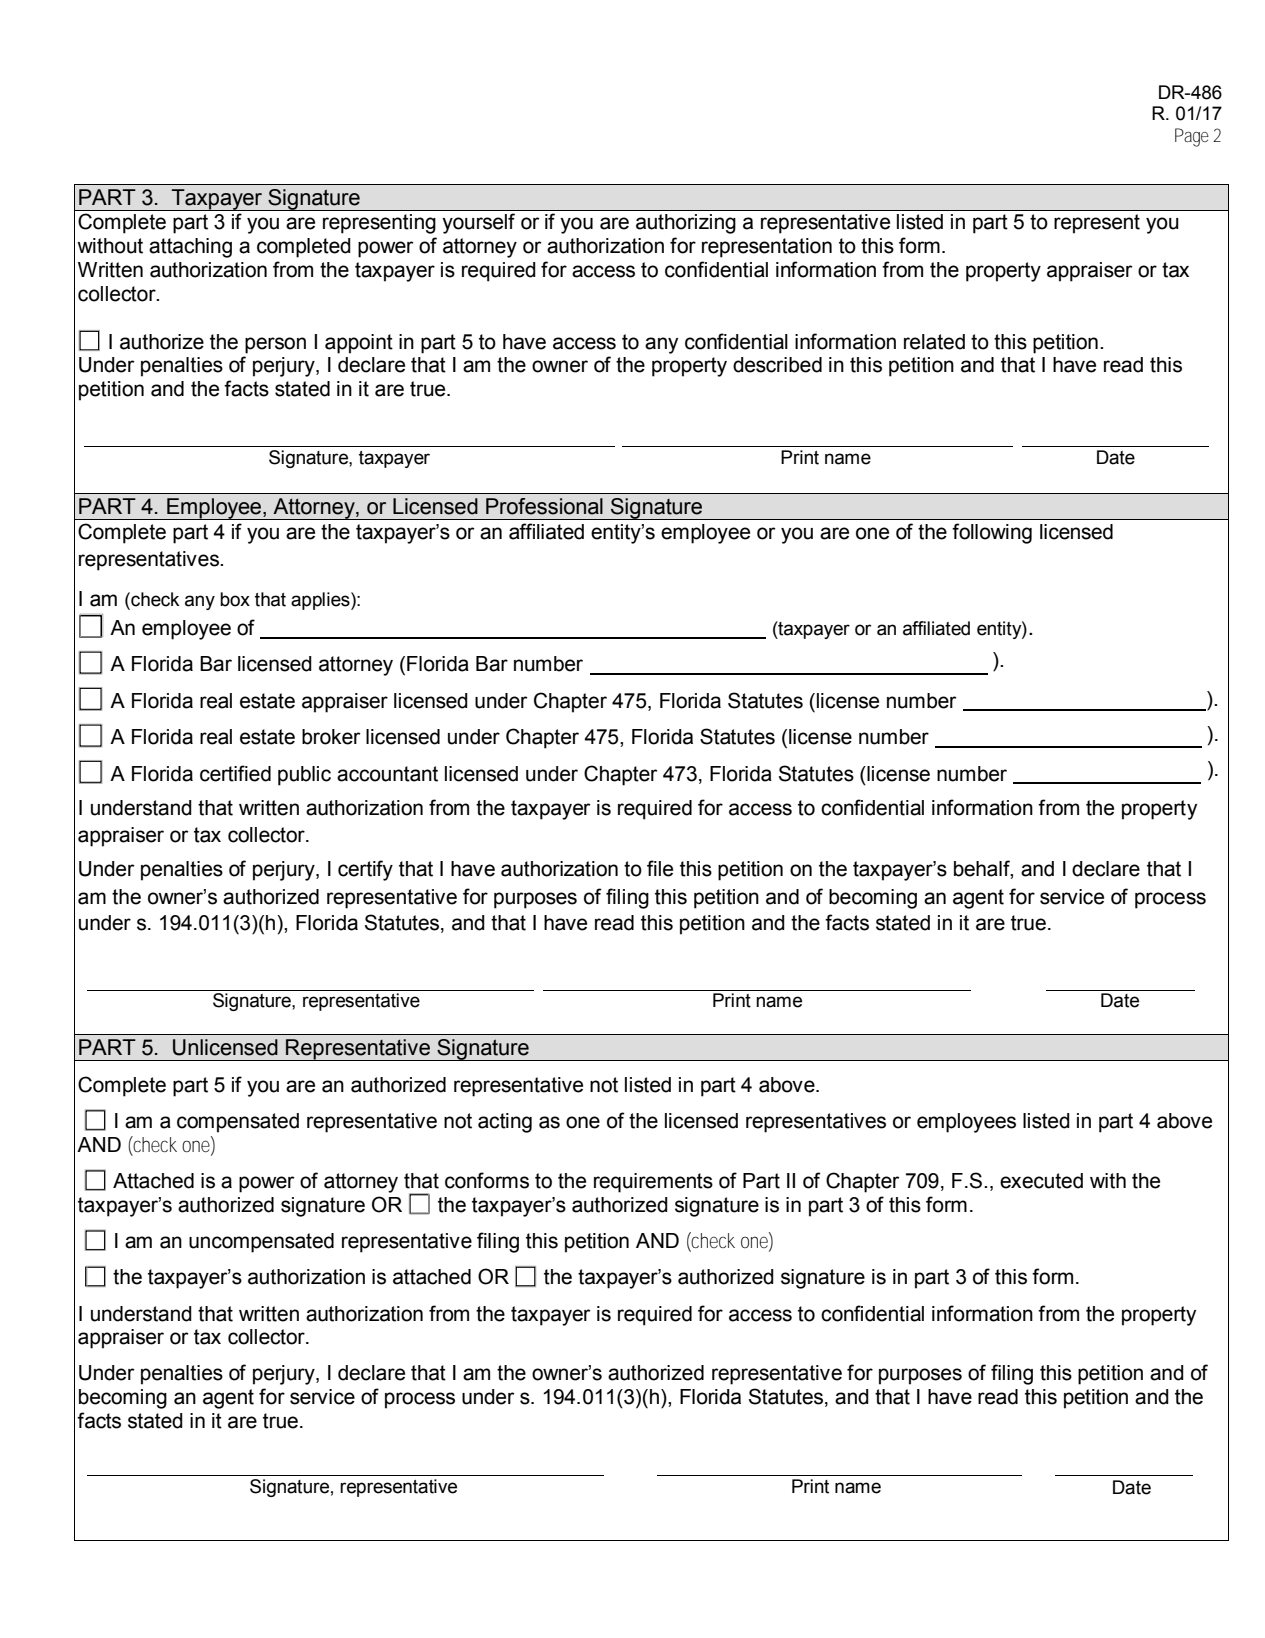  What do you see at coordinates (777, 365) in the screenshot?
I see `described` at bounding box center [777, 365].
